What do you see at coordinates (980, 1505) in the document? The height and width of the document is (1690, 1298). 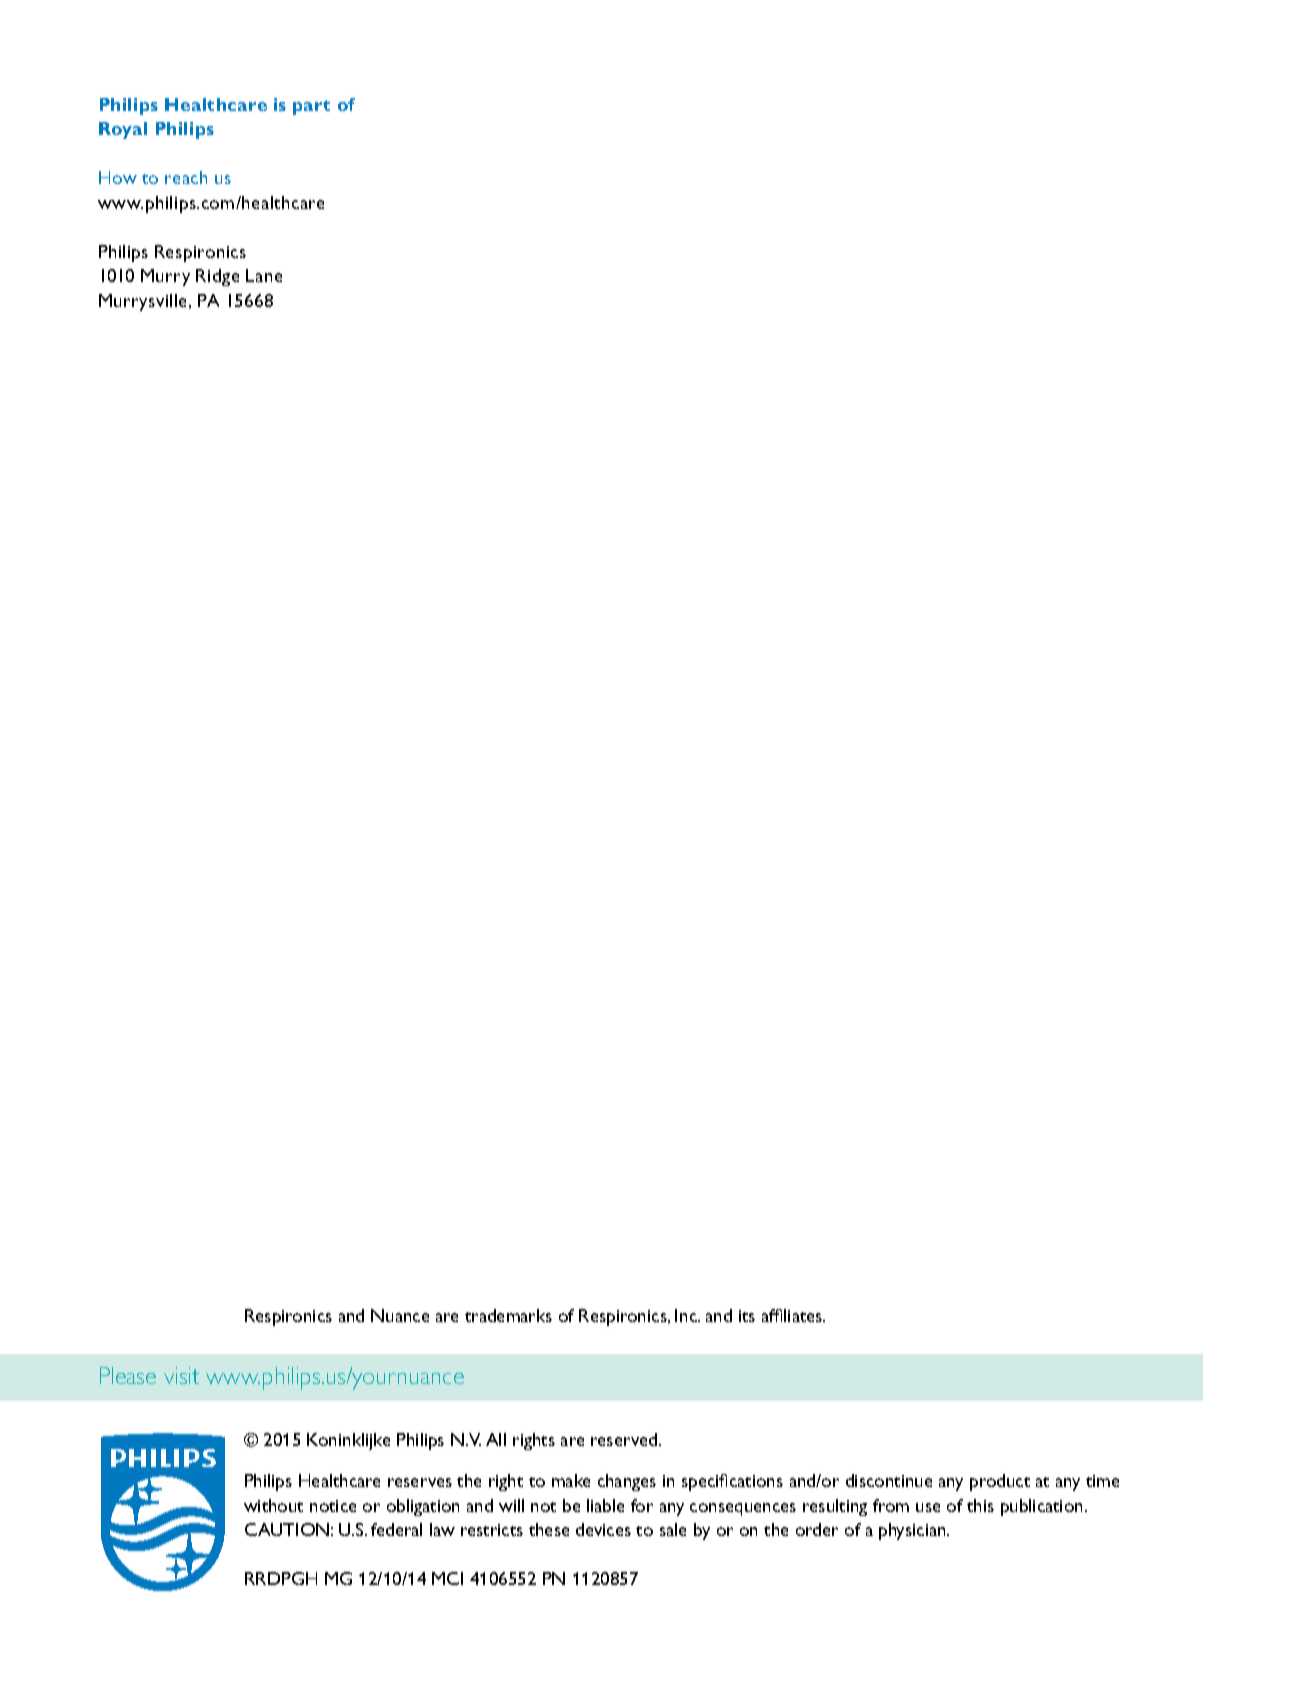 I see `this` at bounding box center [980, 1505].
